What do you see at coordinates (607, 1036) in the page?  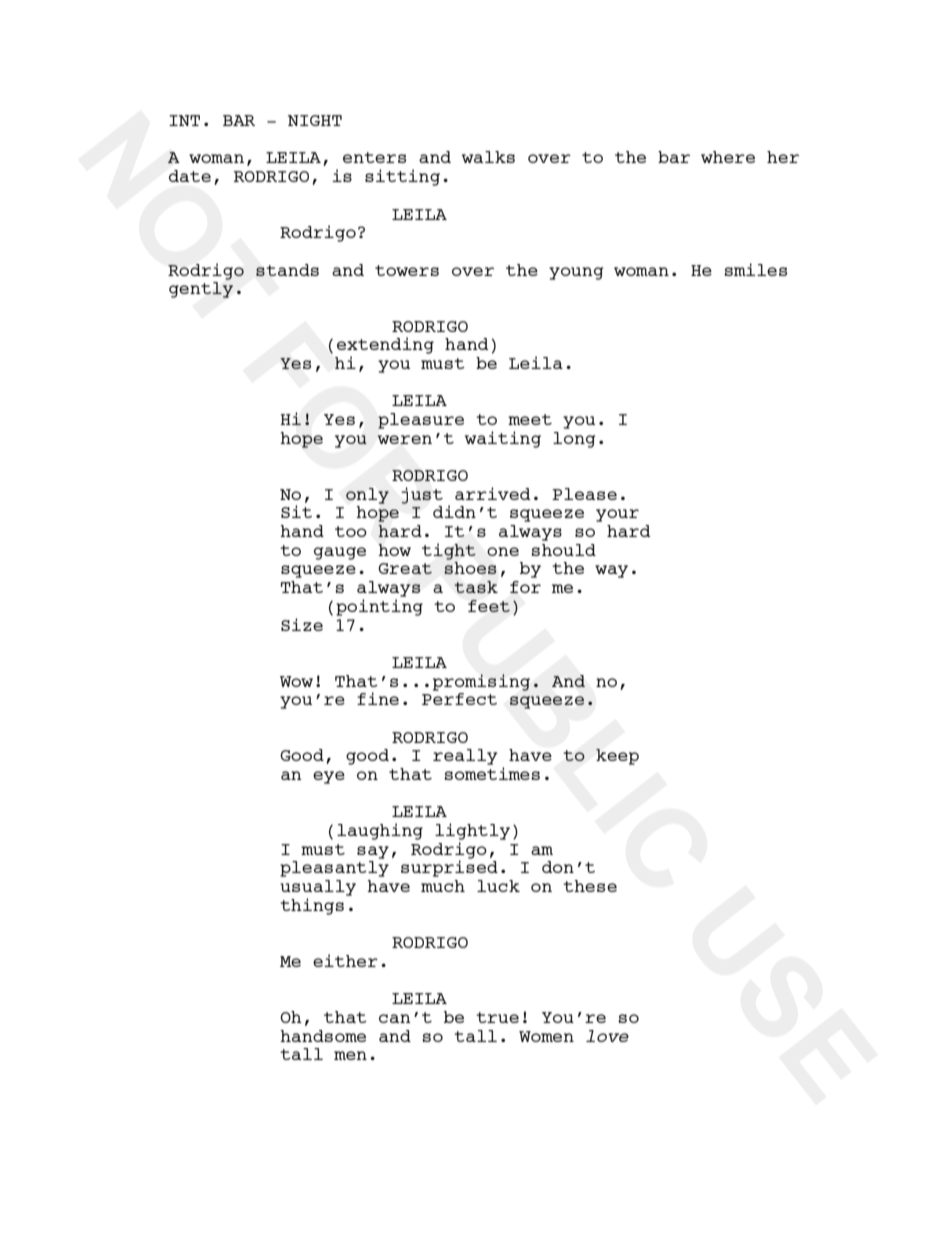 I see `love` at bounding box center [607, 1036].
